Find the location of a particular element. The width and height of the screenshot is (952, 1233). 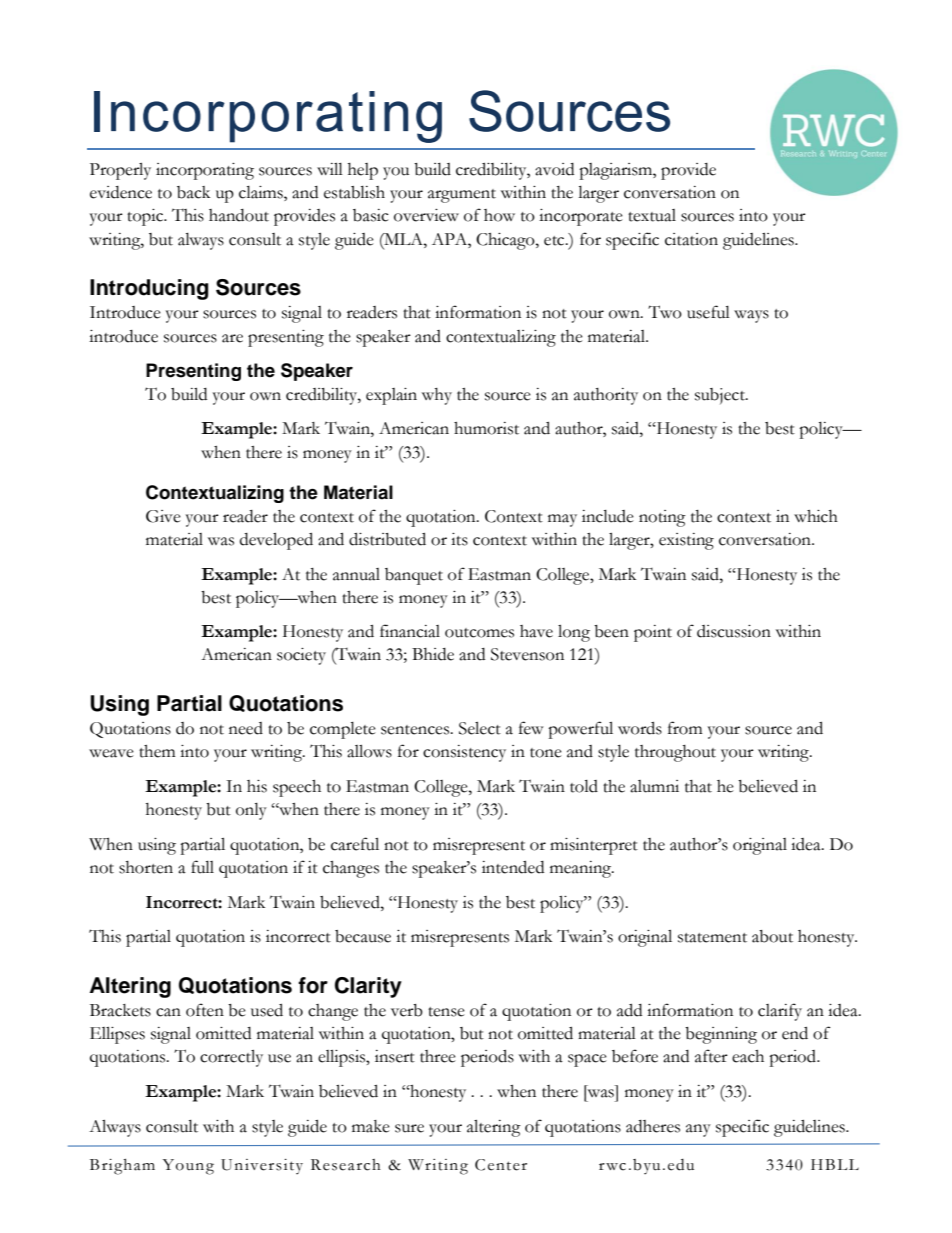

intended is located at coordinates (513, 867).
